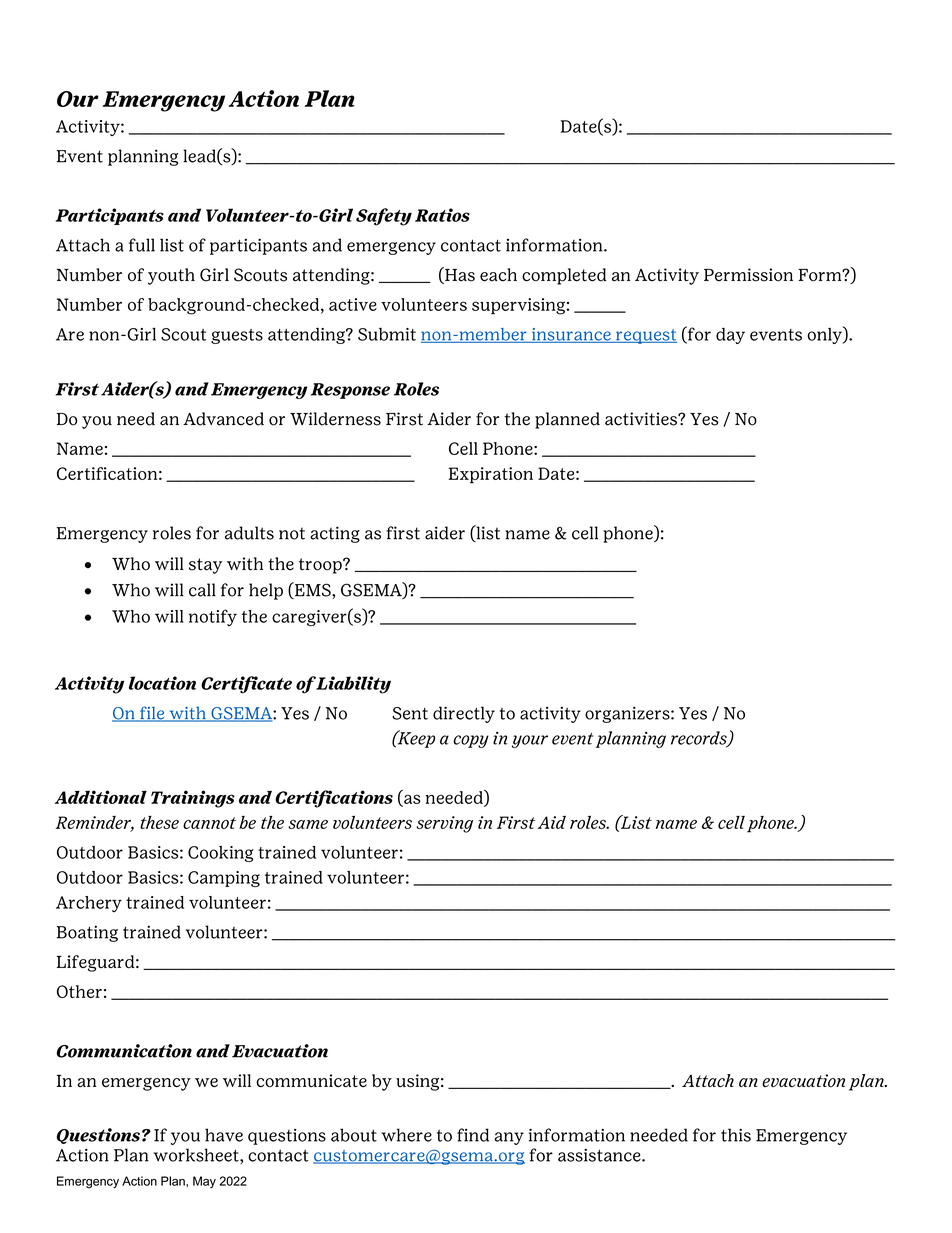  I want to click on assistance, so click(600, 1155).
